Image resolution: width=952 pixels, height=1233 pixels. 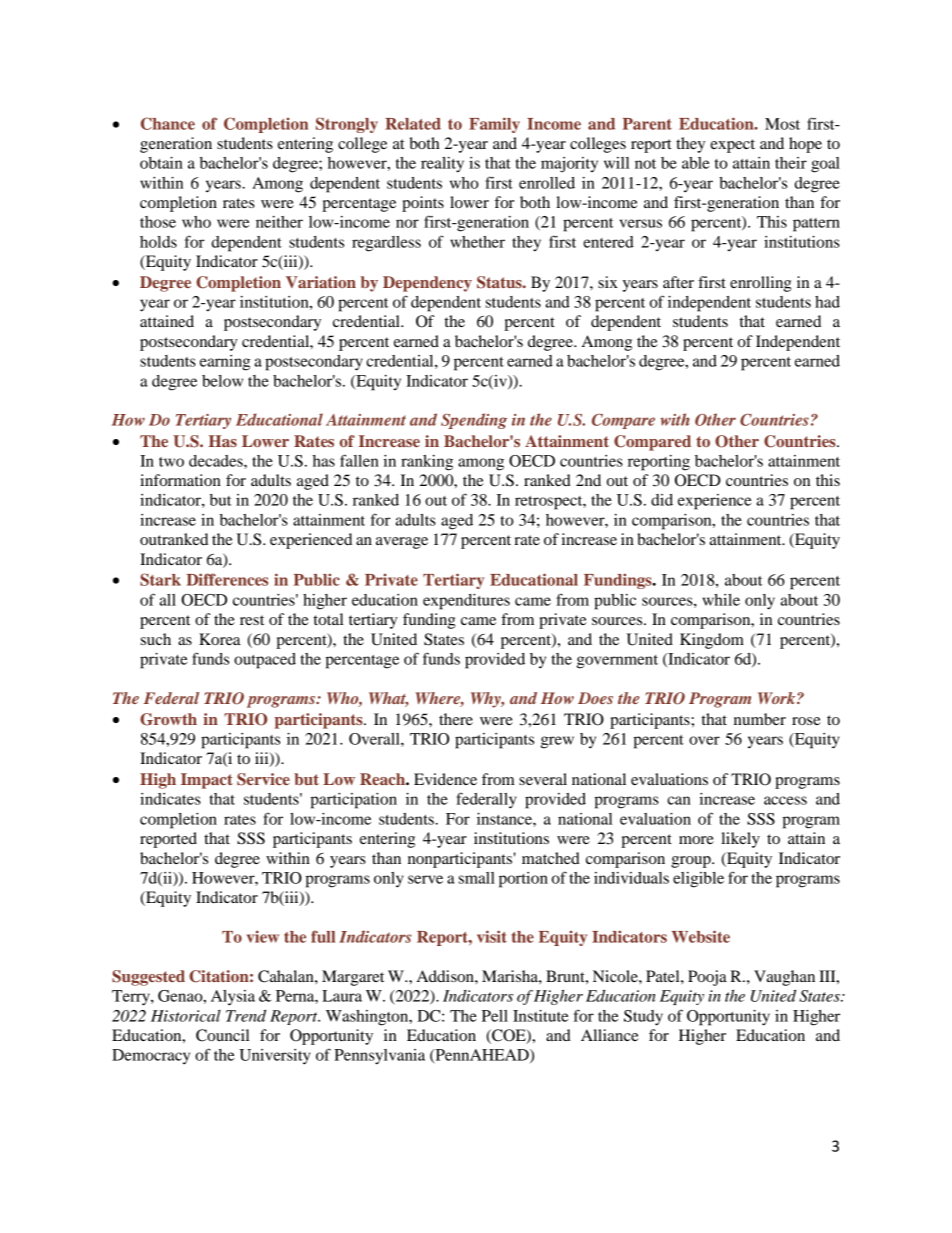 What do you see at coordinates (662, 500) in the screenshot?
I see `did` at bounding box center [662, 500].
